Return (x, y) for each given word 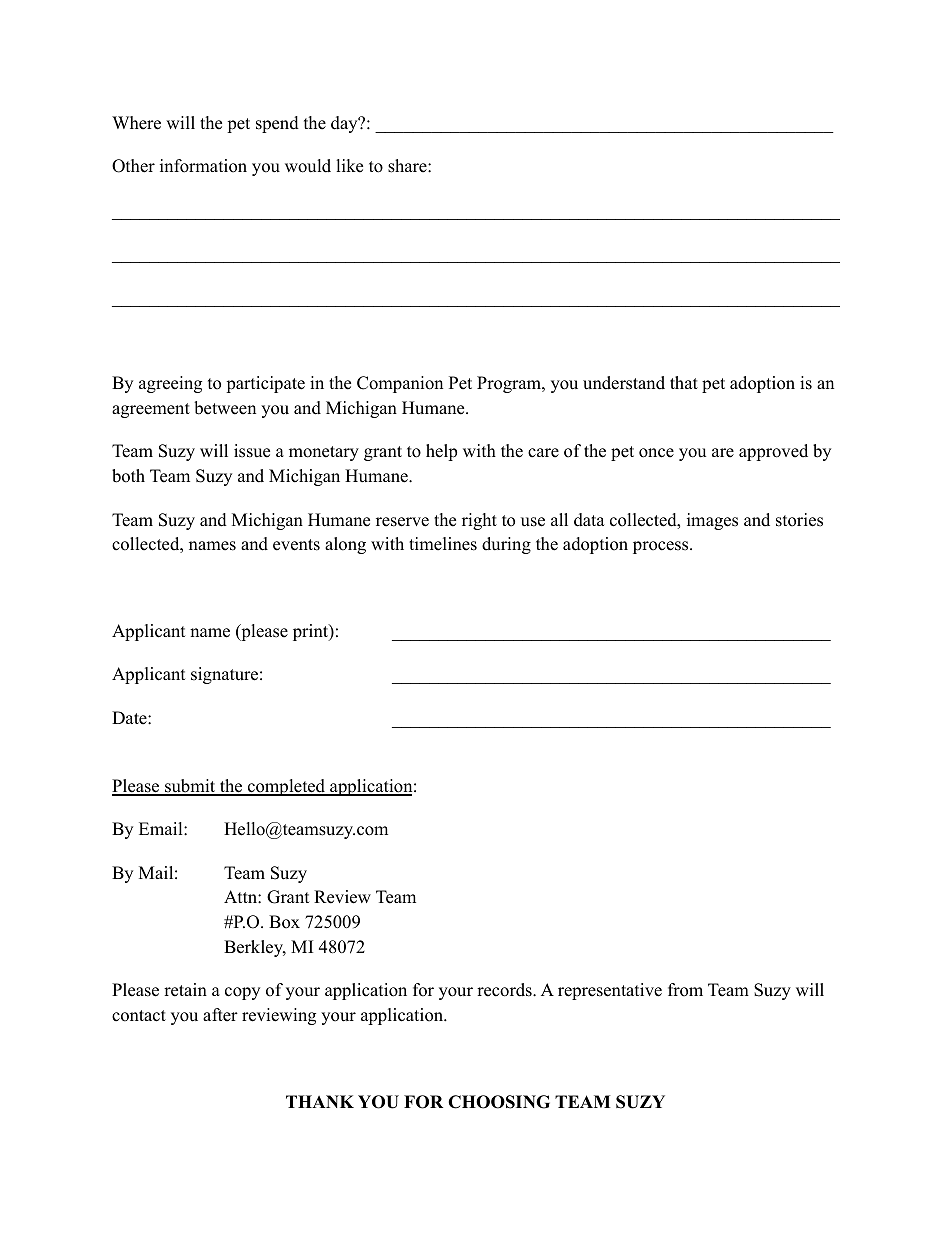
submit (190, 787)
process (660, 547)
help (441, 452)
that (684, 382)
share (408, 166)
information (203, 166)
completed (286, 787)
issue (252, 451)
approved (773, 452)
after (220, 1015)
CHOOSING (499, 1102)
